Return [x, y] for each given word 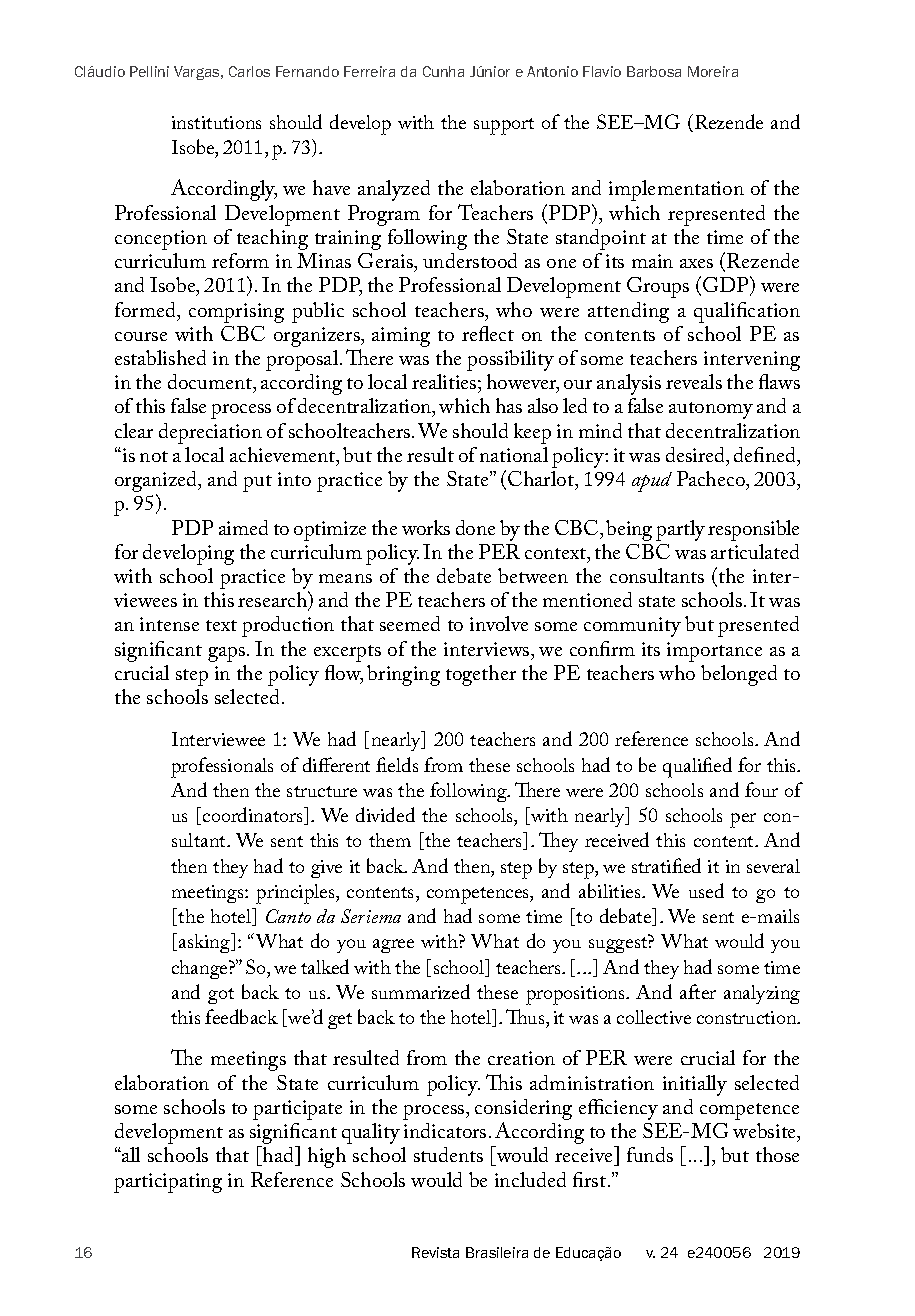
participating [168, 1183]
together [481, 675]
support [504, 126]
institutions [216, 122]
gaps [226, 654]
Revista [435, 1252]
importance [714, 652]
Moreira [713, 71]
